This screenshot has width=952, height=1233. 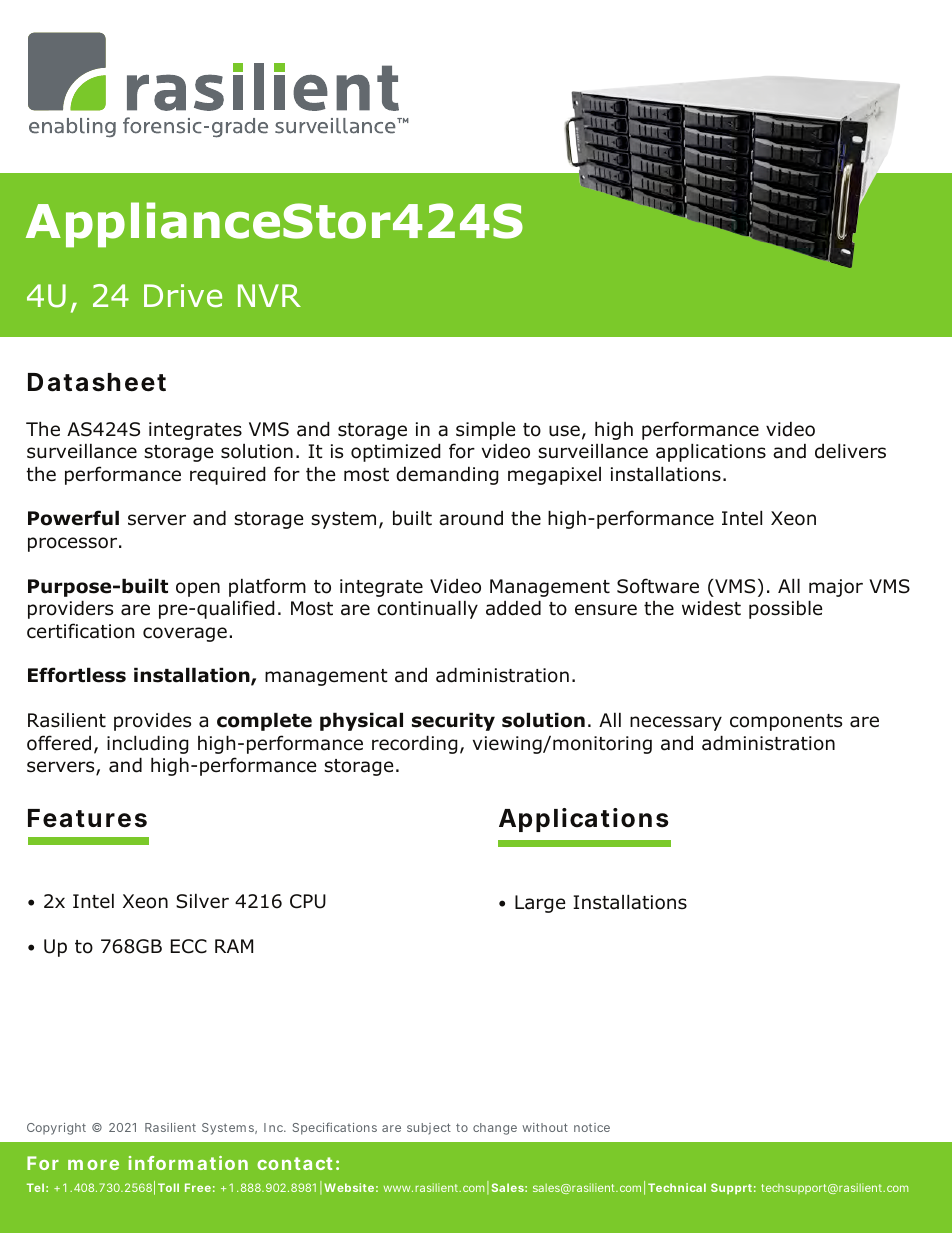 I want to click on Drive, so click(x=183, y=295).
